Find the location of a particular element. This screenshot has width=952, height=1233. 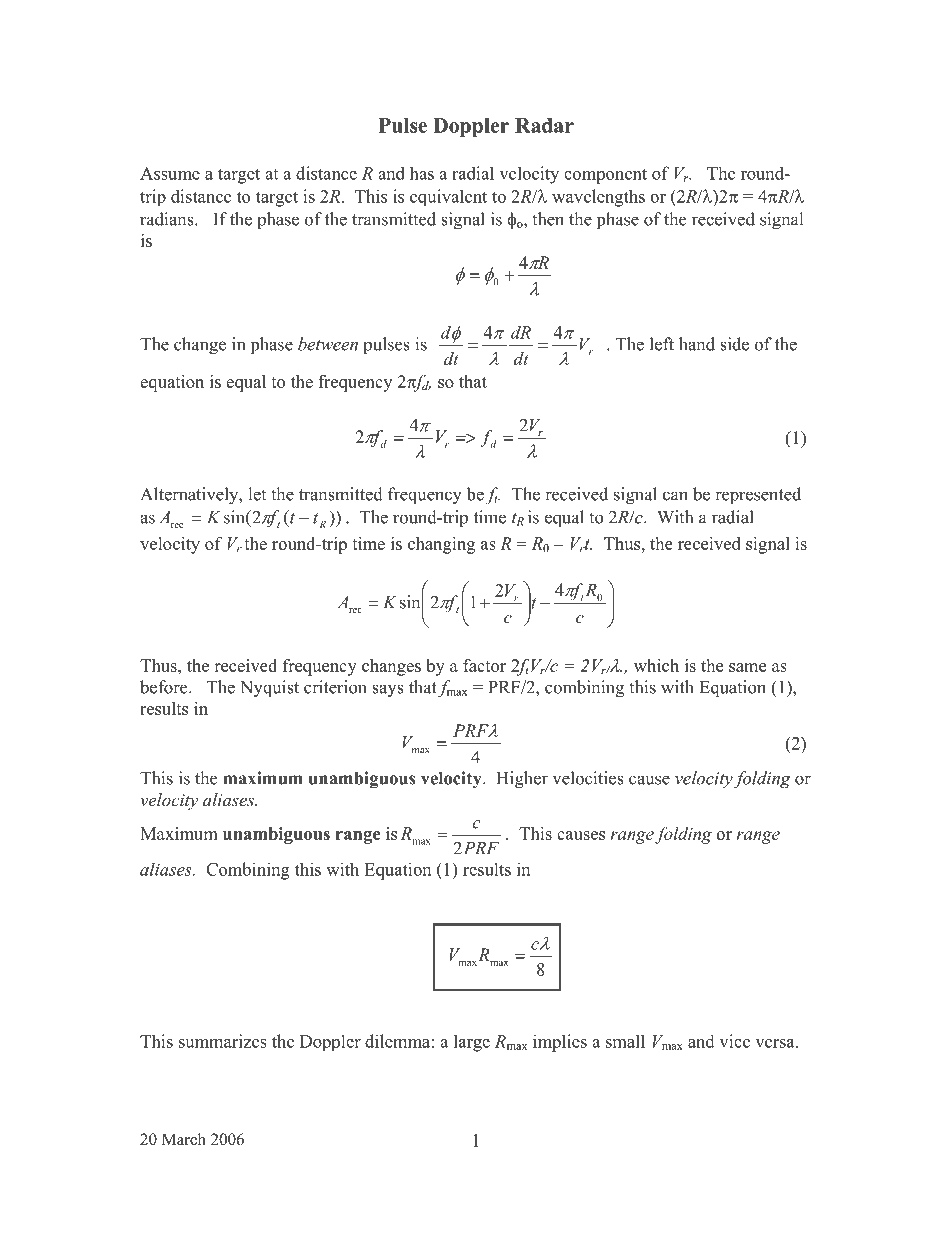

large is located at coordinates (472, 1043).
